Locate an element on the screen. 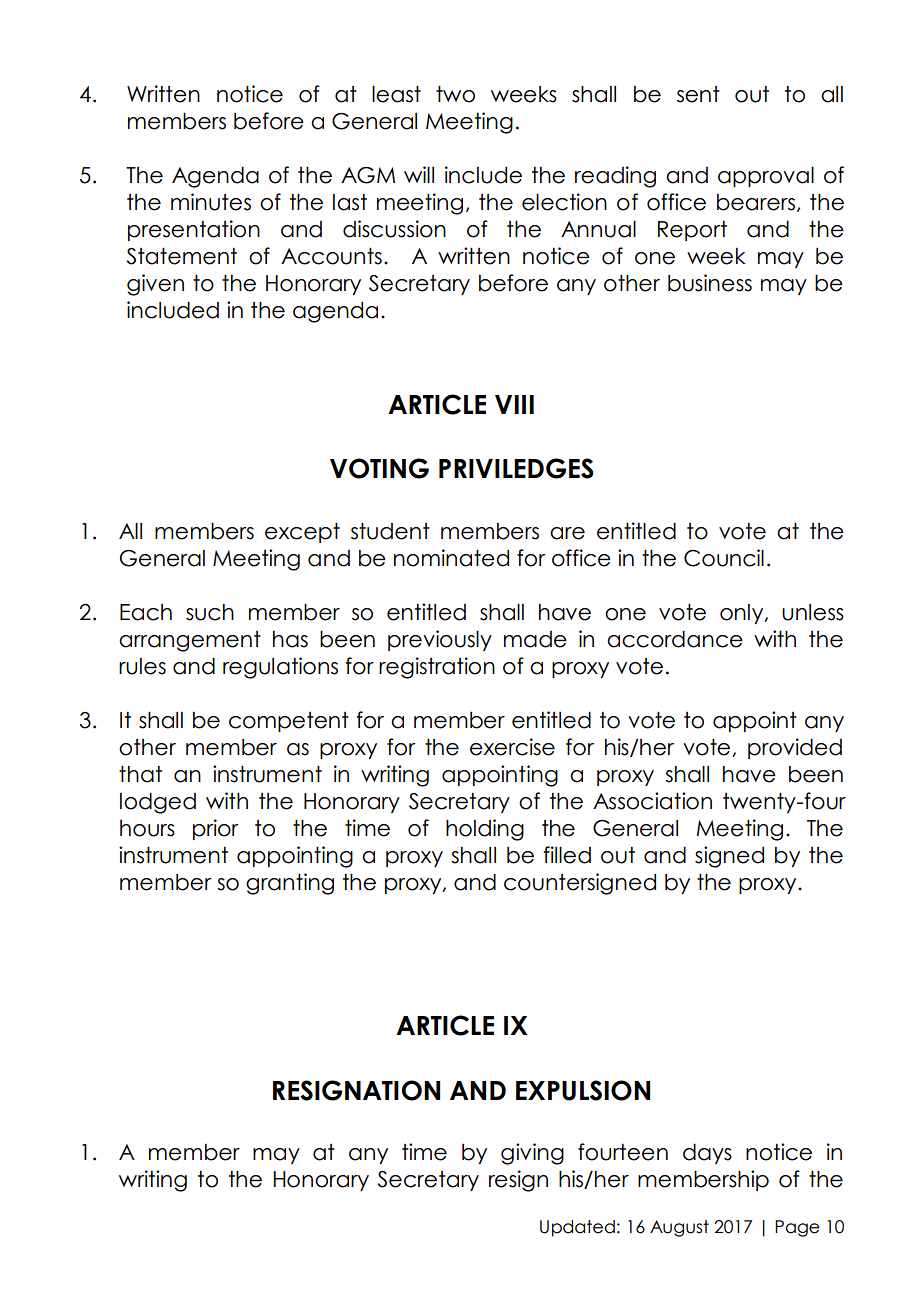  two is located at coordinates (455, 94).
